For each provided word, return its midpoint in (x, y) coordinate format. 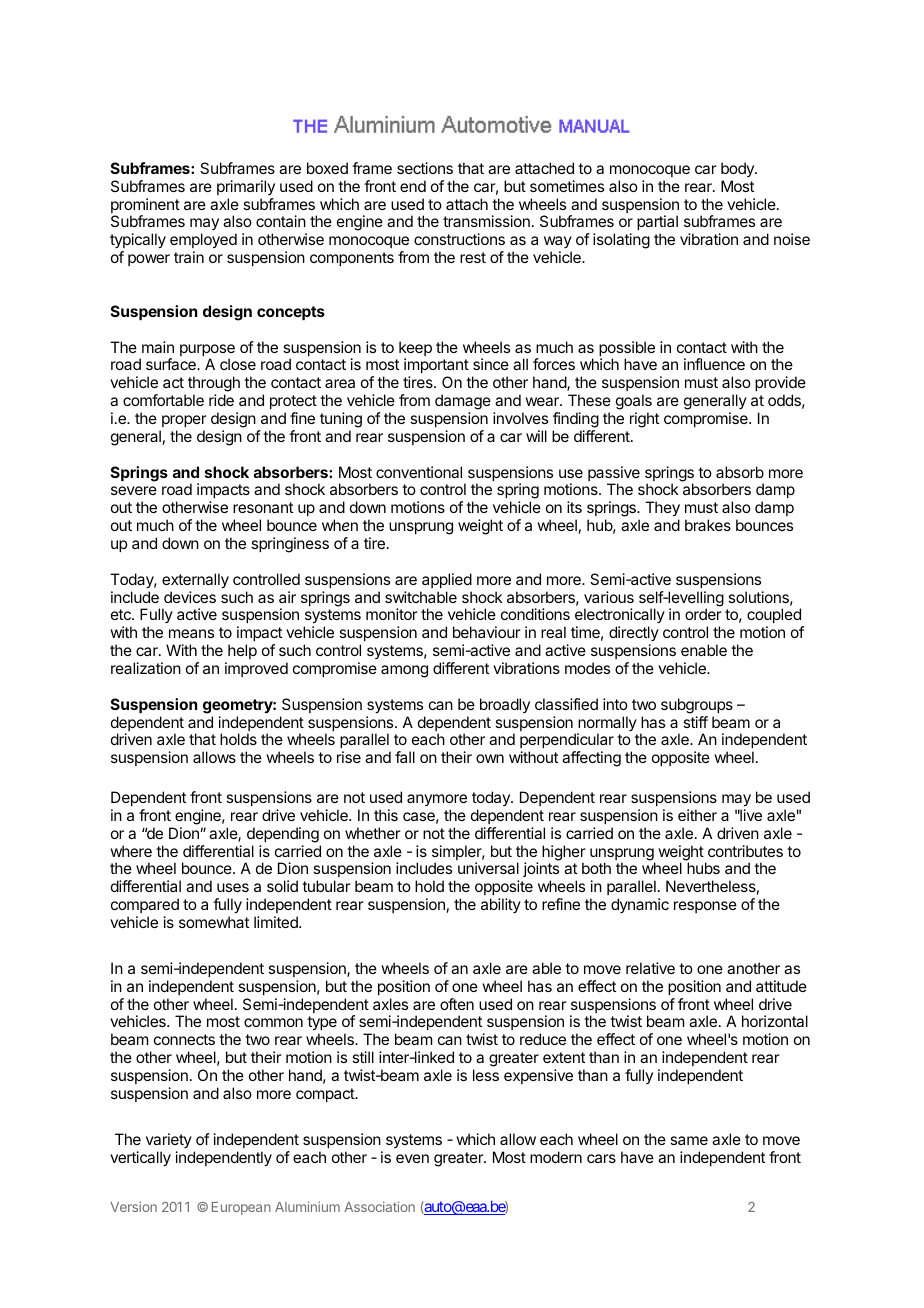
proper (184, 421)
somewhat (214, 922)
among (404, 671)
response (705, 907)
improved (256, 669)
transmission (486, 221)
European (241, 1208)
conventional (419, 472)
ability (501, 905)
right (644, 420)
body (738, 169)
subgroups (697, 706)
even (412, 1158)
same (689, 1140)
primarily (246, 187)
